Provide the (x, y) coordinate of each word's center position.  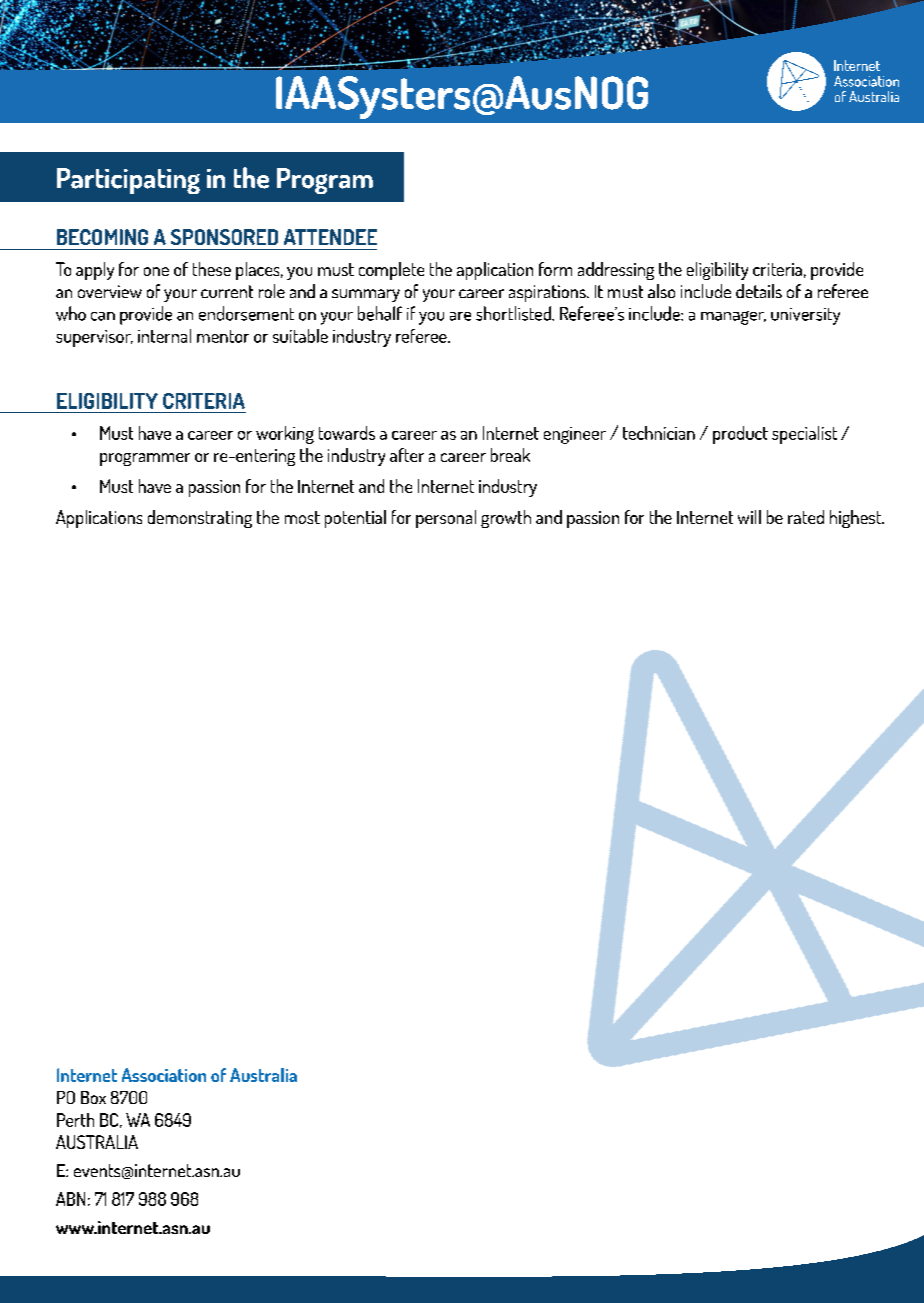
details (759, 291)
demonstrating (200, 519)
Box (93, 1097)
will (749, 517)
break (510, 455)
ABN (70, 1199)
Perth (75, 1120)
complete (391, 271)
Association (164, 1075)
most (302, 517)
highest (856, 519)
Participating (128, 181)
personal (446, 519)
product (740, 435)
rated (806, 517)
